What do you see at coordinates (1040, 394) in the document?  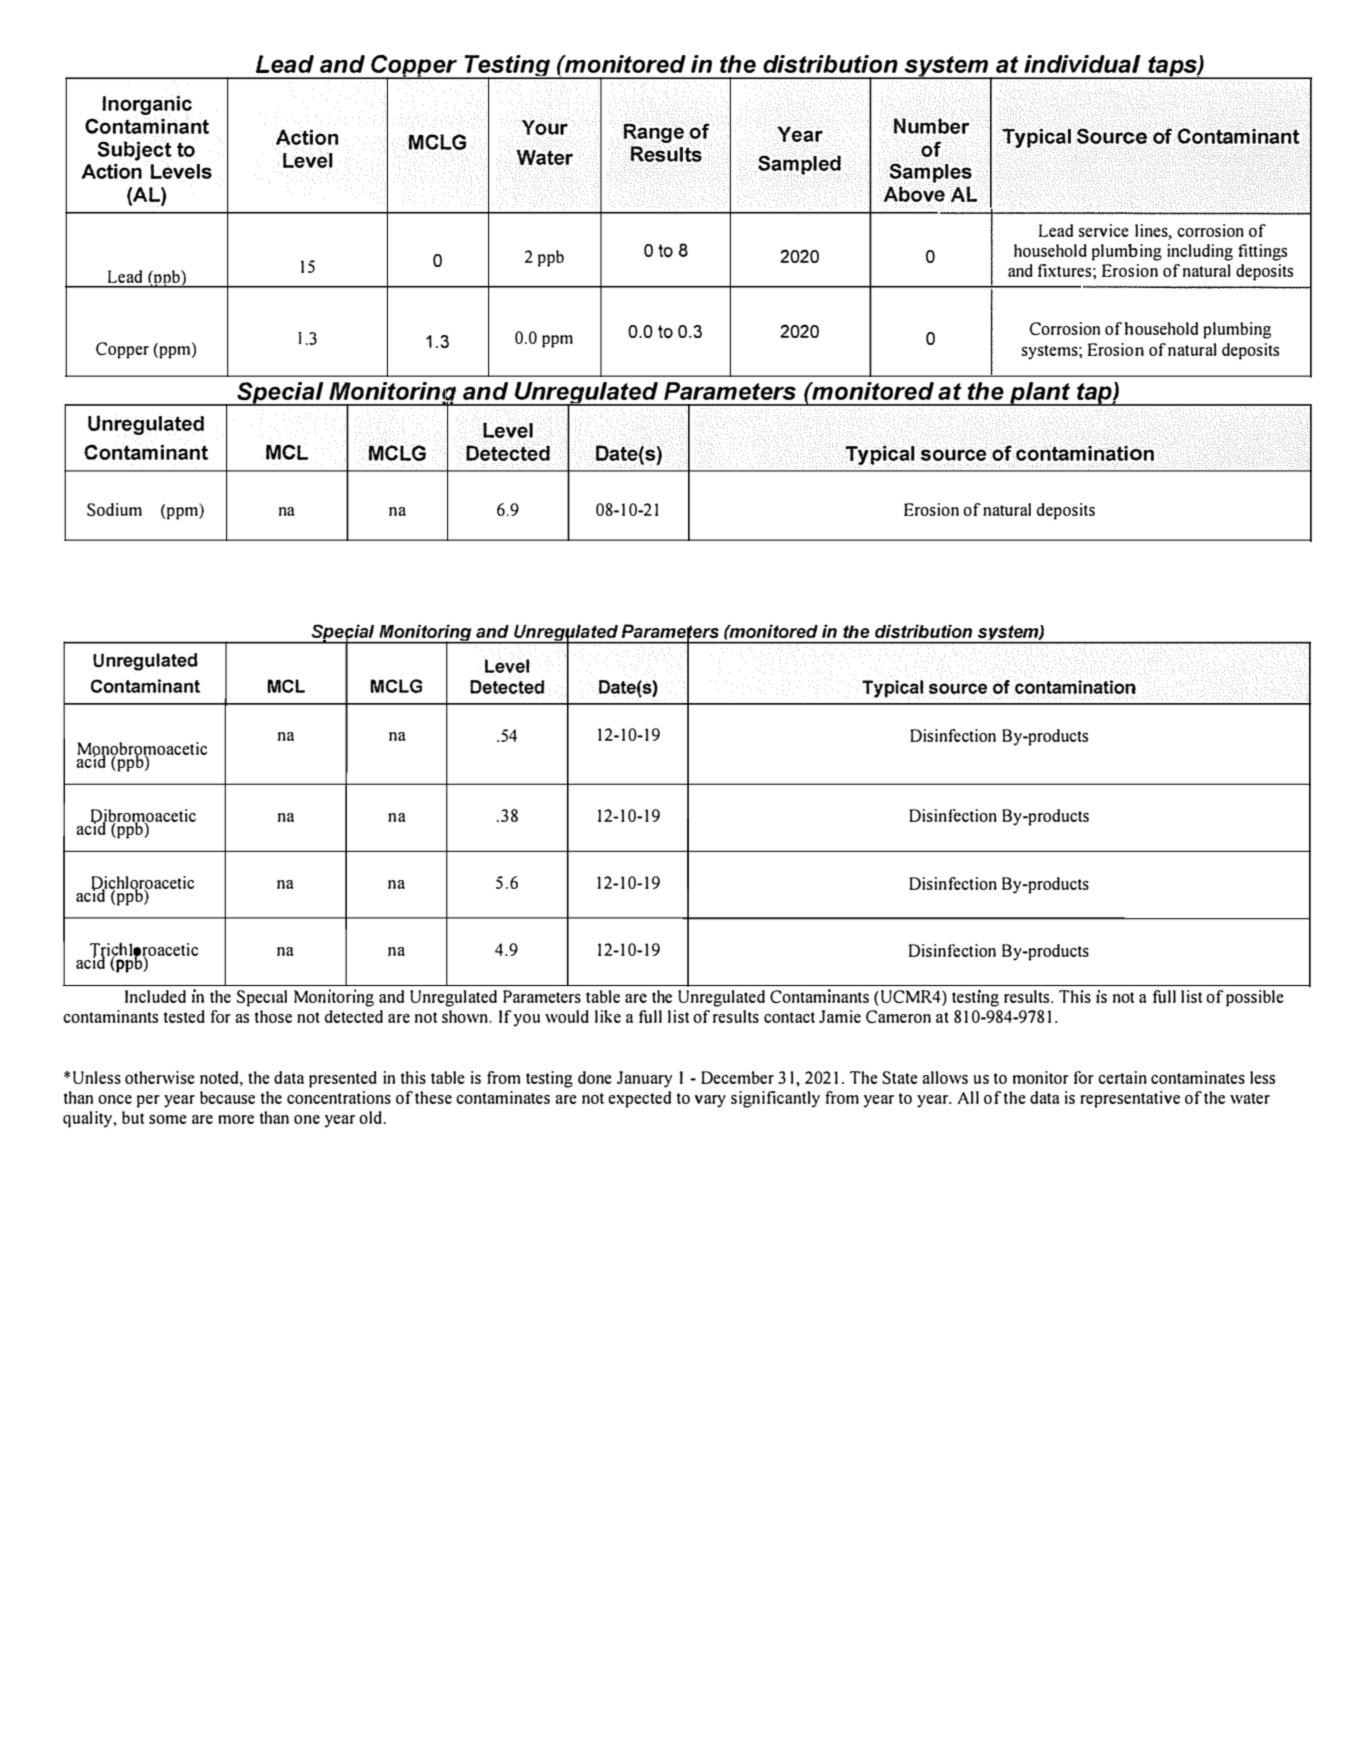 I see `plant` at bounding box center [1040, 394].
